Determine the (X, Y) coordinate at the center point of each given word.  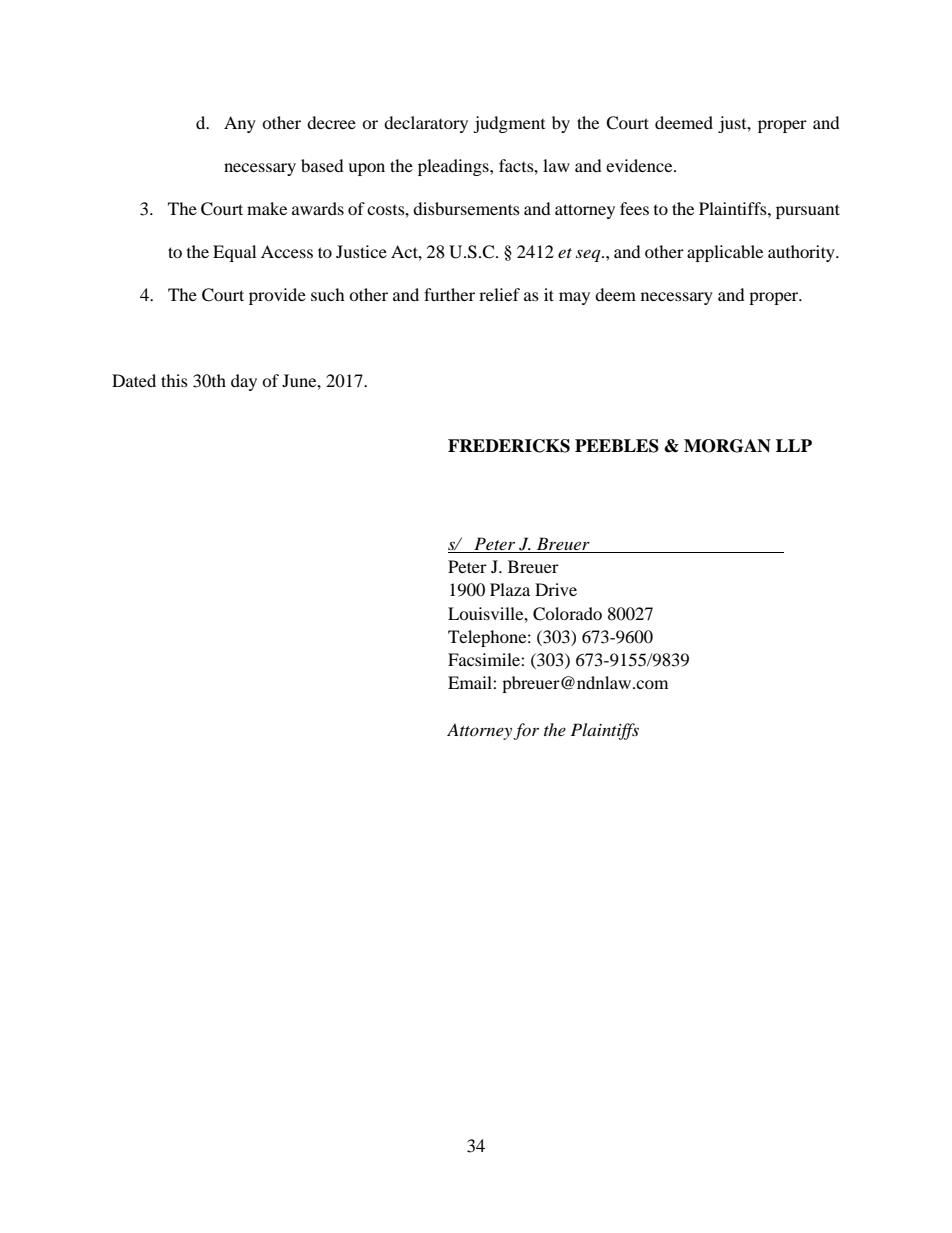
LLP (794, 445)
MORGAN (727, 446)
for (526, 731)
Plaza (510, 589)
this (174, 380)
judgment (509, 124)
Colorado (567, 614)
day (244, 382)
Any (240, 124)
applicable (725, 253)
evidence (640, 165)
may (574, 298)
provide (277, 296)
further (449, 294)
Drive (556, 589)
